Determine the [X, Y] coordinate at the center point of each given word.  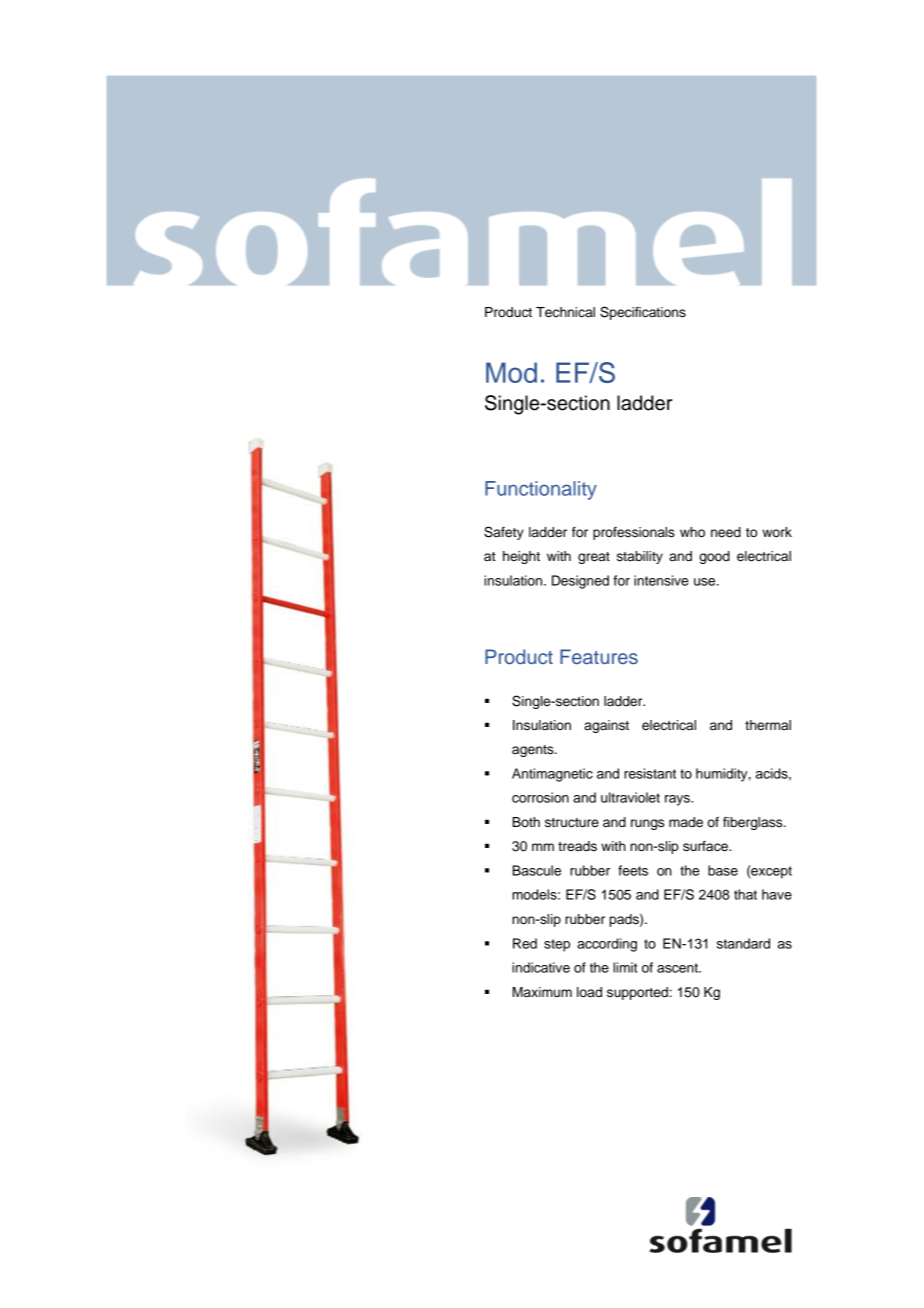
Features [599, 656]
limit [625, 967]
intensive [661, 580]
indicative [541, 967]
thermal [768, 725]
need [726, 532]
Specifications [643, 313]
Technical [565, 312]
